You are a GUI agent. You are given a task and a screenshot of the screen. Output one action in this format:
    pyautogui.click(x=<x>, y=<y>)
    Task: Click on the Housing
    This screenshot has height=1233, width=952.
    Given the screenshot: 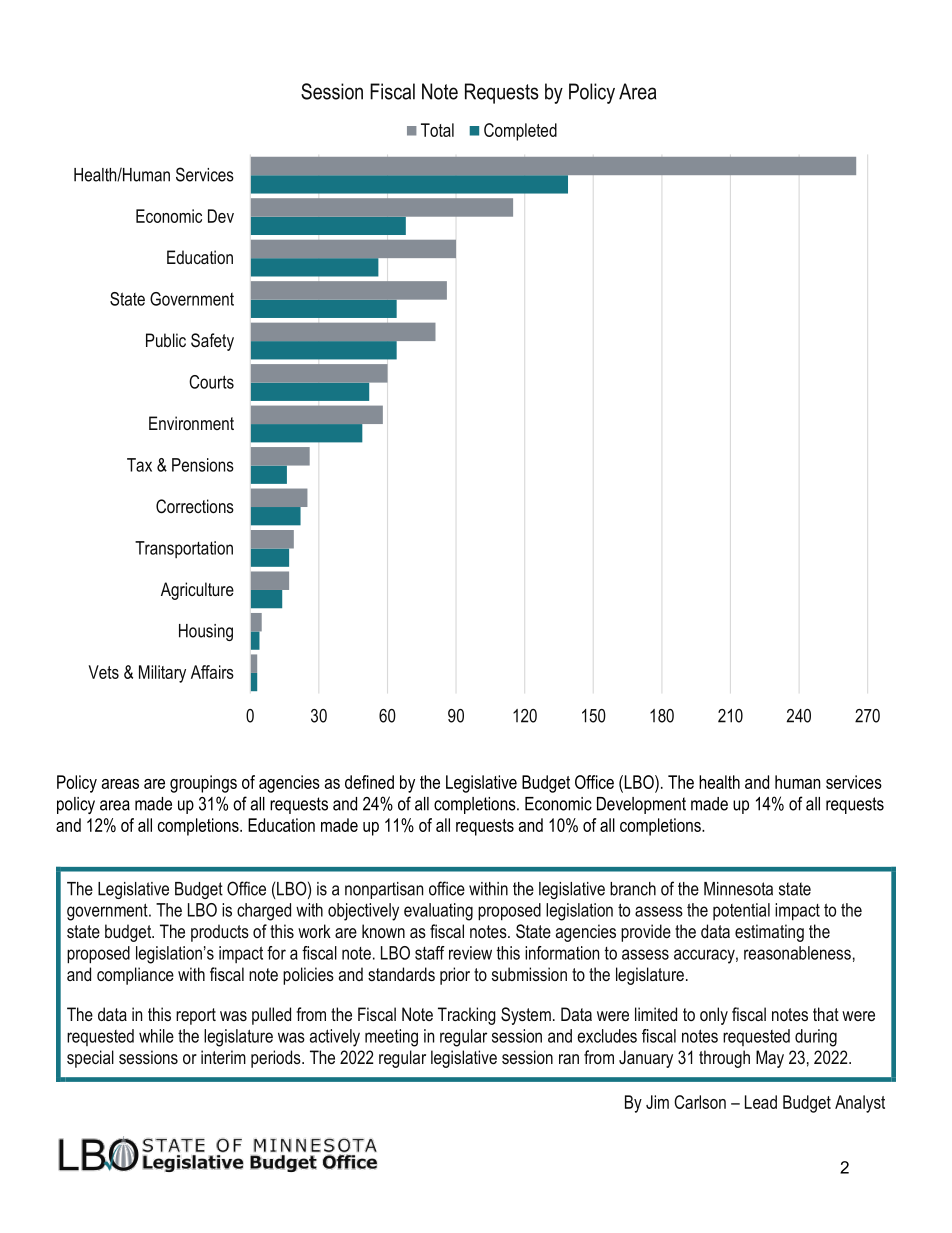 What is the action you would take?
    pyautogui.click(x=206, y=632)
